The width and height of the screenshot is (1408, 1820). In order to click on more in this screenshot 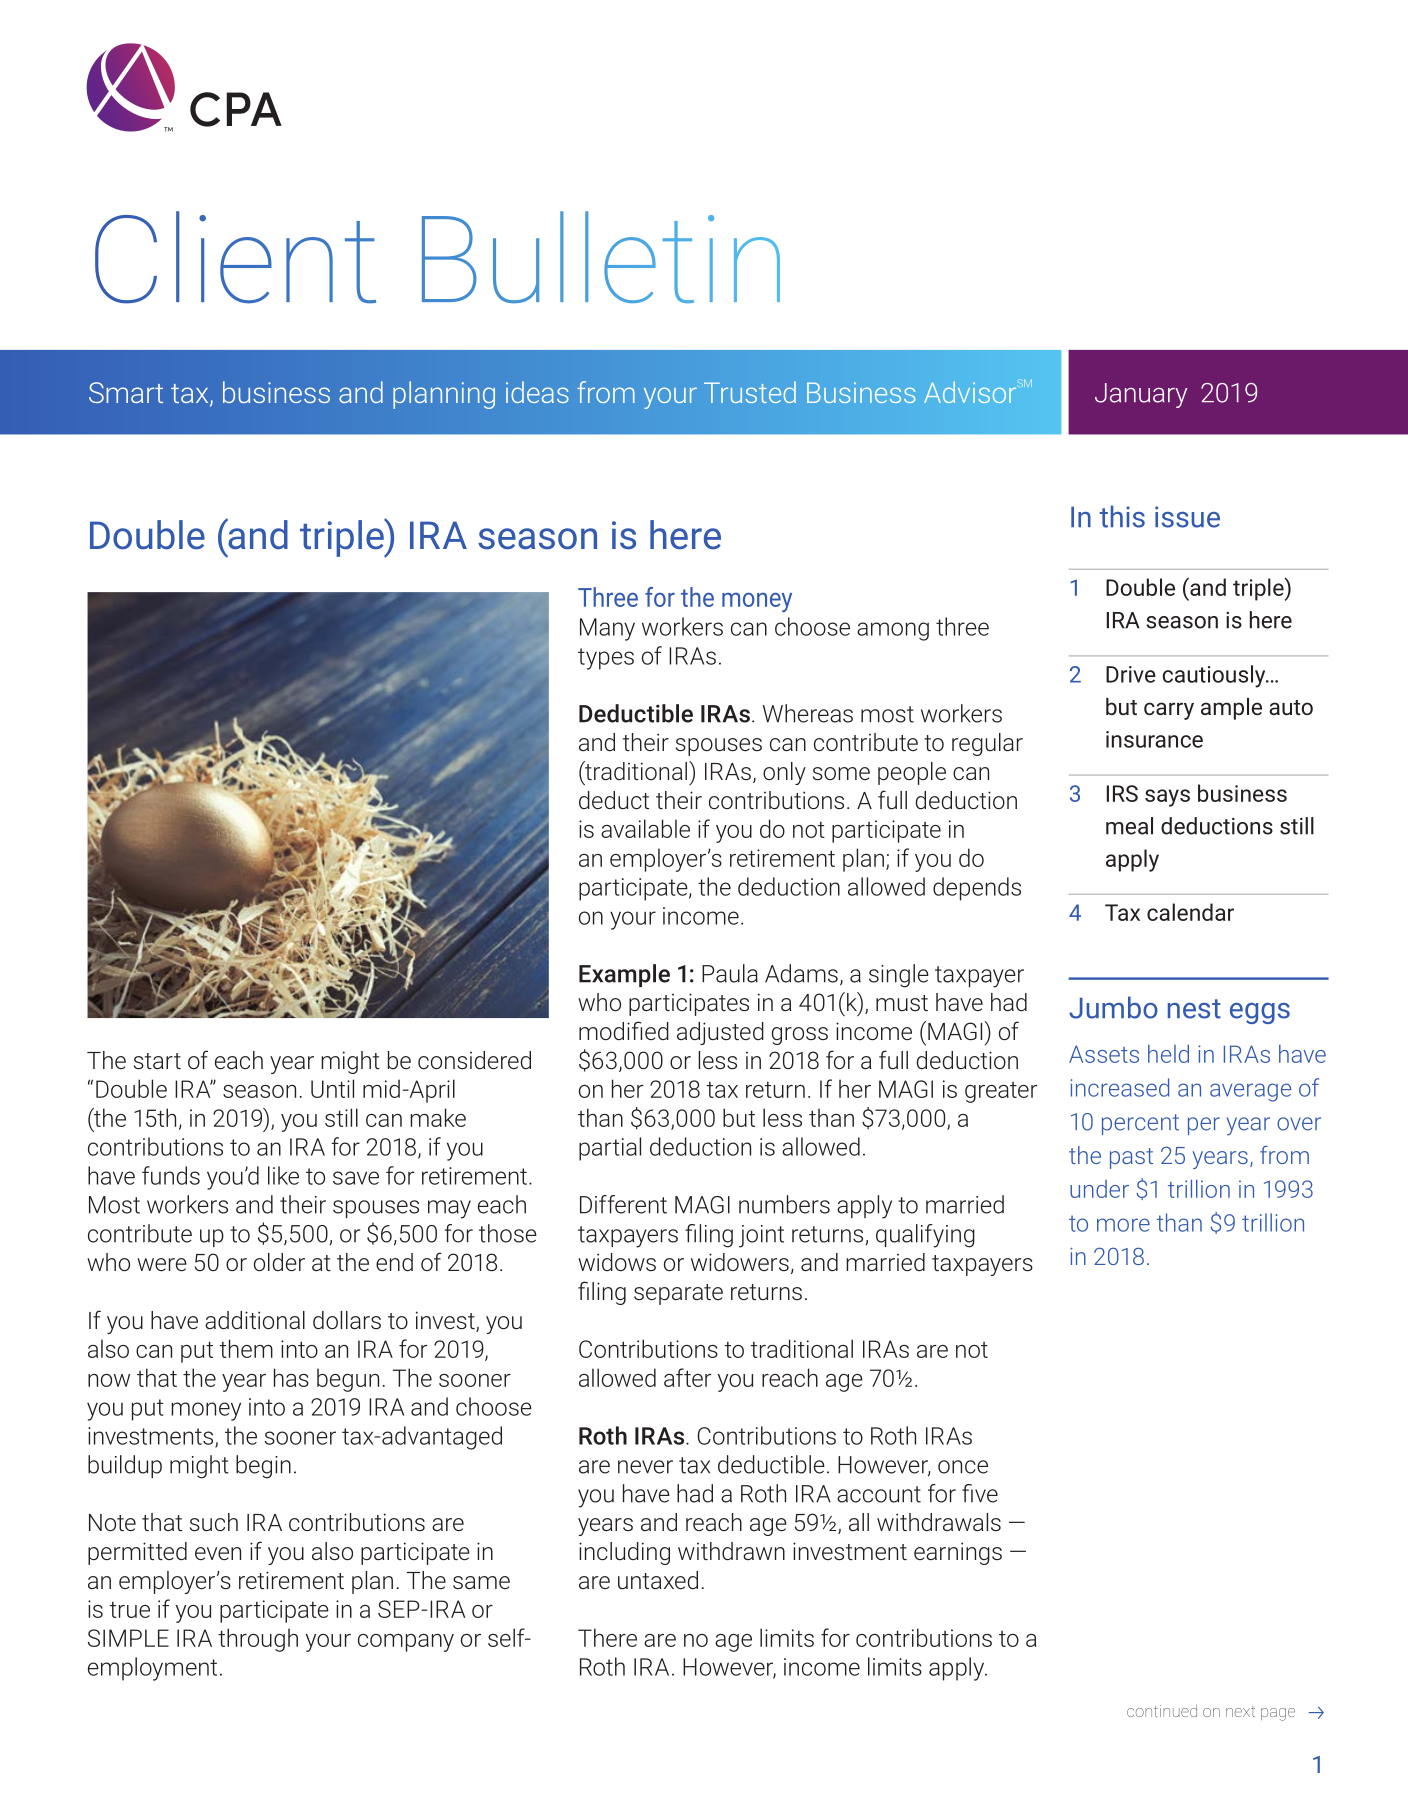, I will do `click(1123, 1225)`.
